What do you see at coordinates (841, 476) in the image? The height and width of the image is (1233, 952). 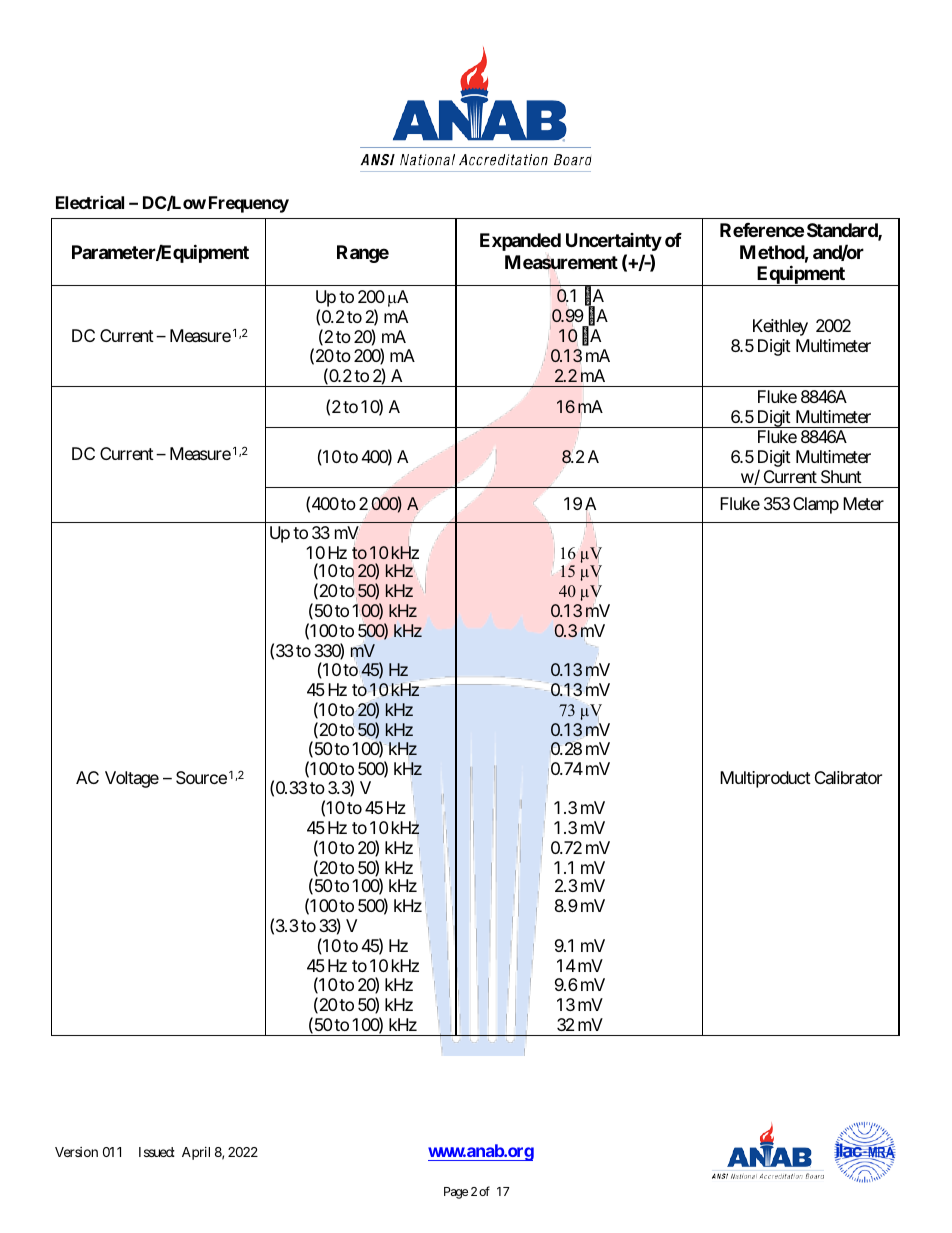 I see `Shunt` at bounding box center [841, 476].
